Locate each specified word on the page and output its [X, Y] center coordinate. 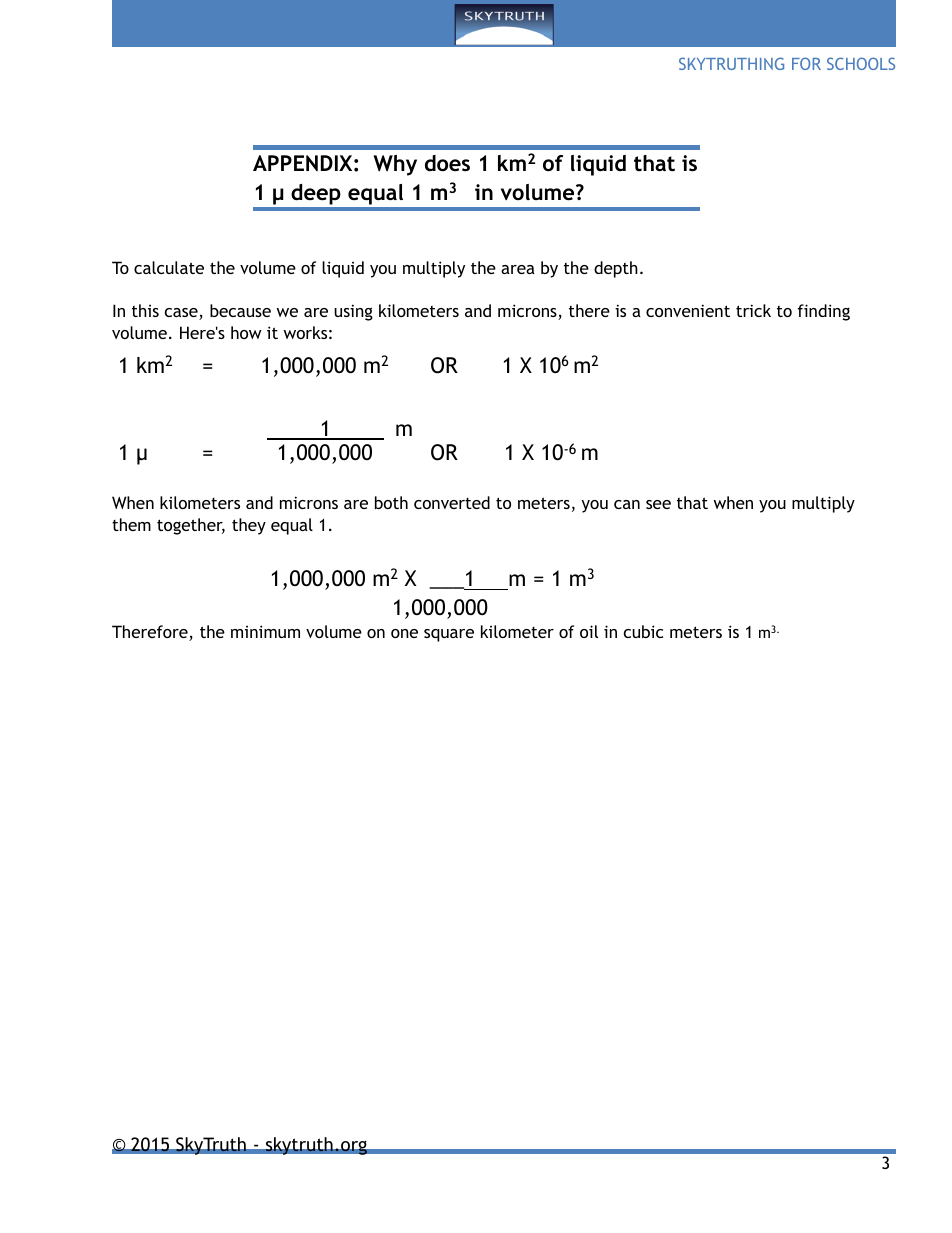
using [353, 312]
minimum [265, 631]
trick [753, 310]
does [447, 163]
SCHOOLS [861, 63]
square [449, 635]
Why [395, 165]
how [246, 332]
